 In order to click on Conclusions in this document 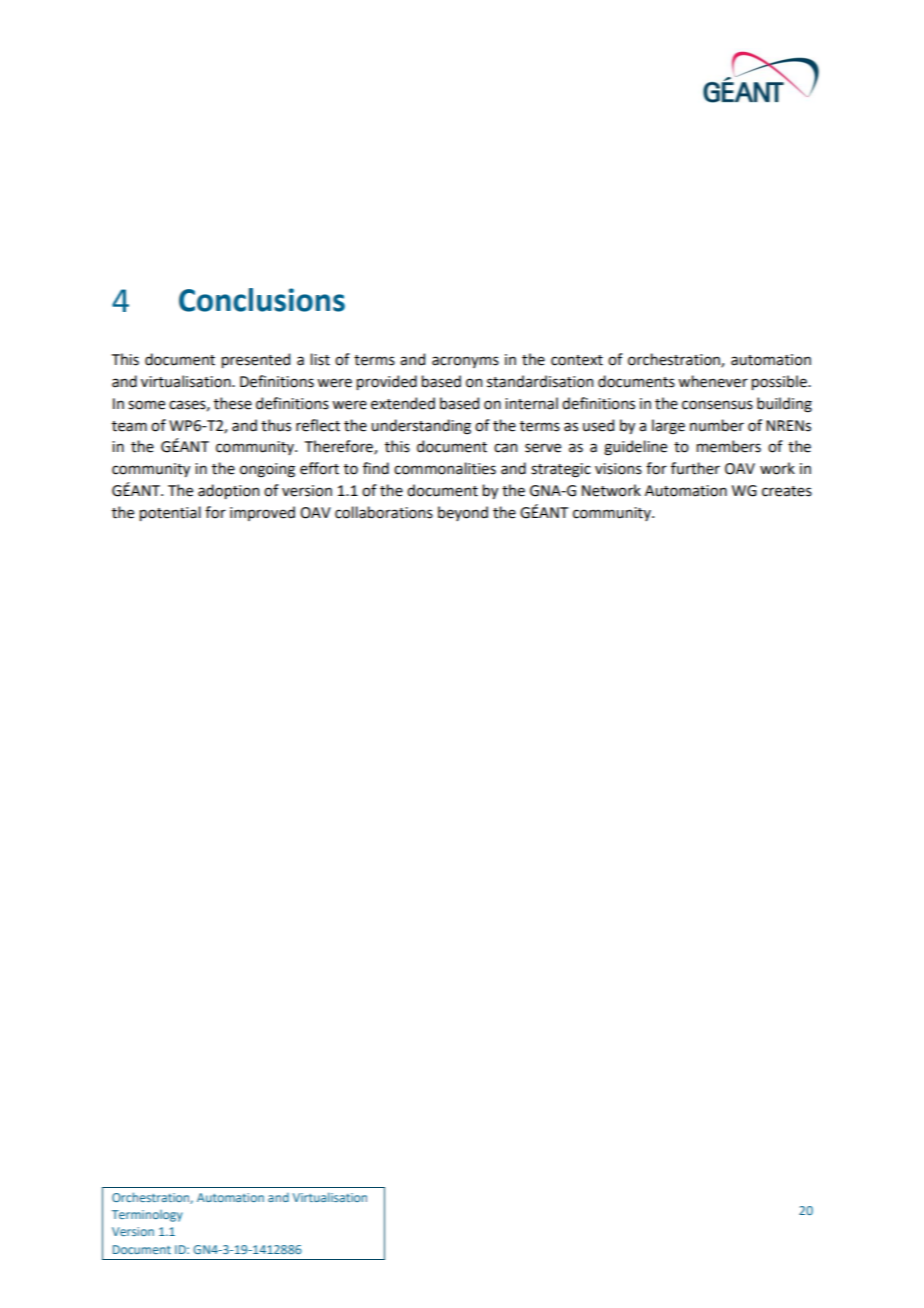, I will do `click(262, 300)`.
